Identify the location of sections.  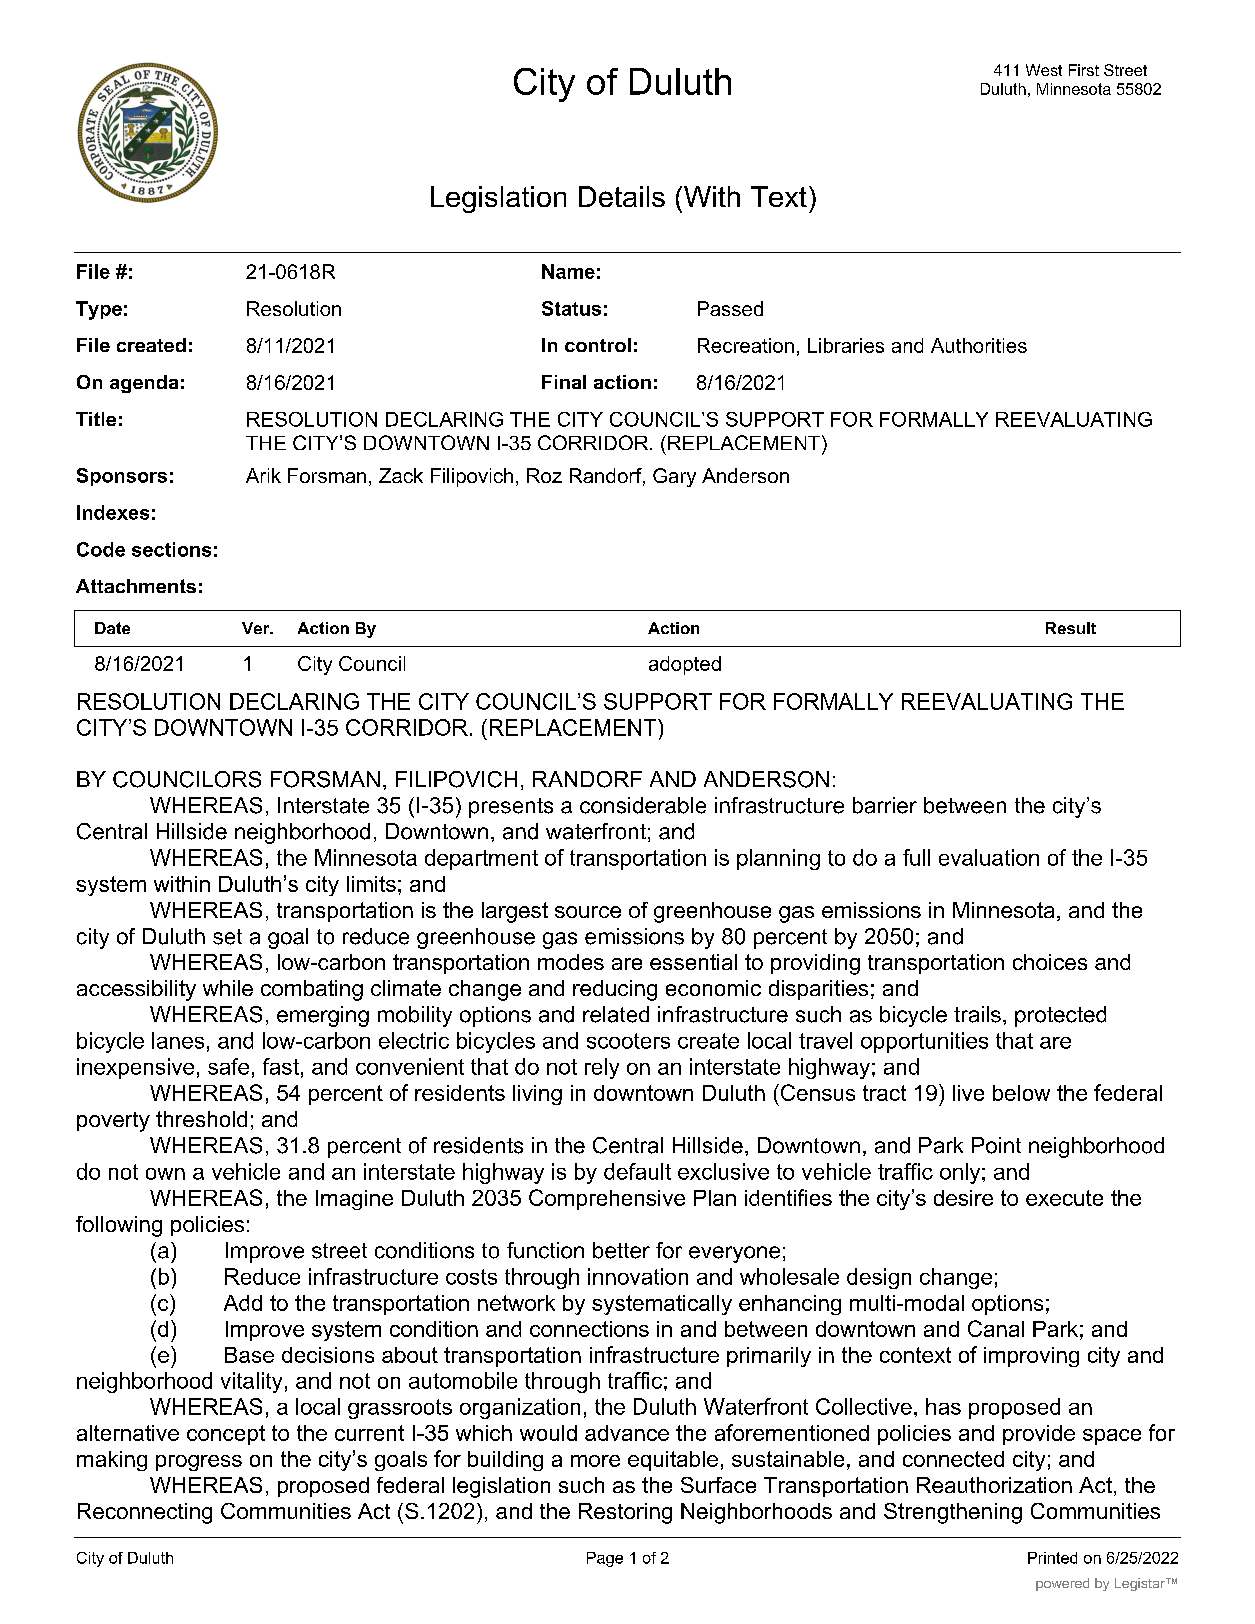
(171, 549).
